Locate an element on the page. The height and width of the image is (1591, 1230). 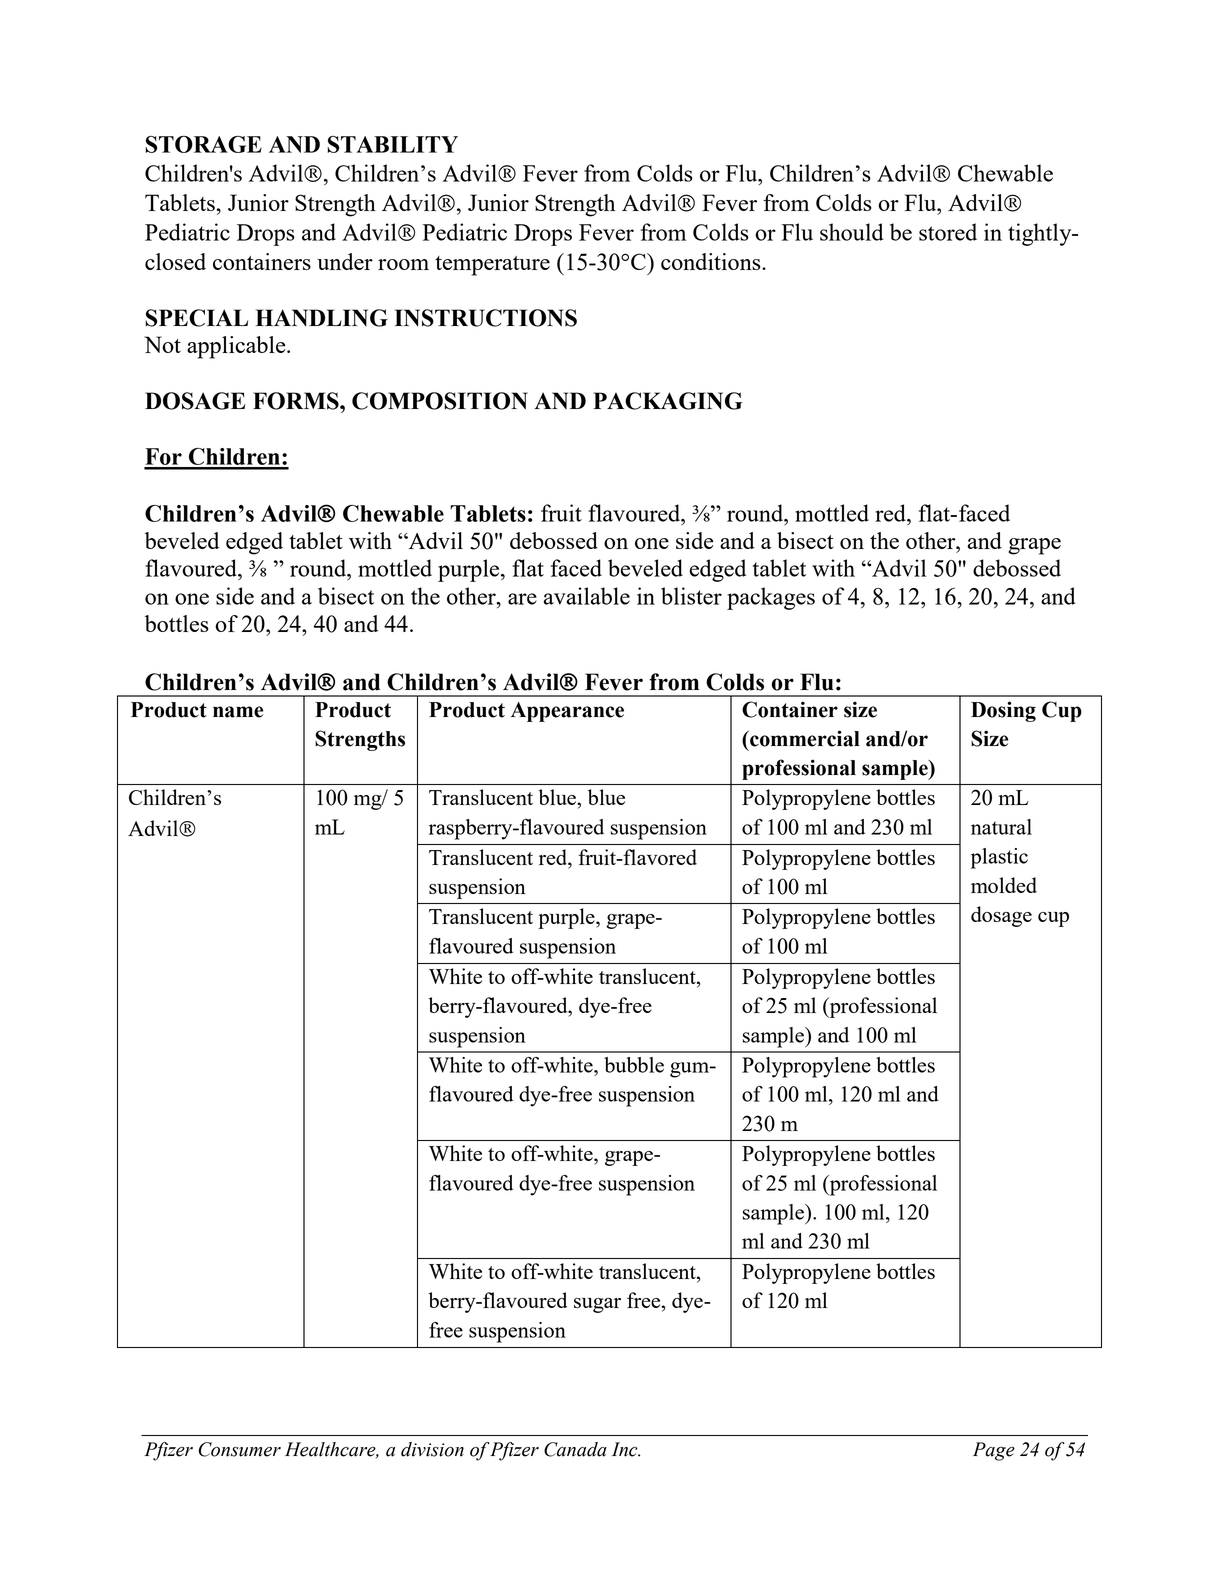
packages is located at coordinates (771, 598).
